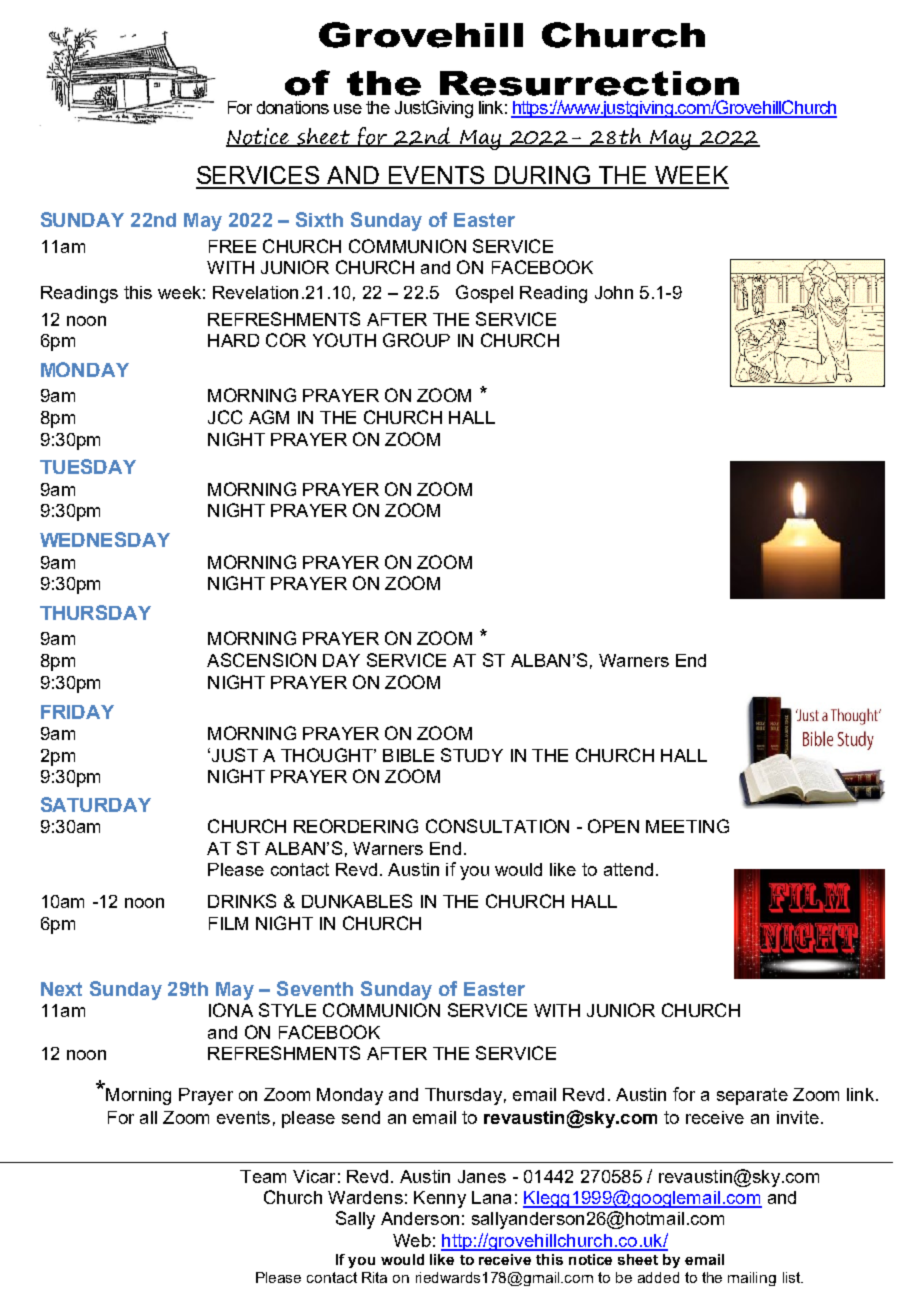 This screenshot has width=924, height=1308. What do you see at coordinates (412, 1240) in the screenshot?
I see `Web` at bounding box center [412, 1240].
